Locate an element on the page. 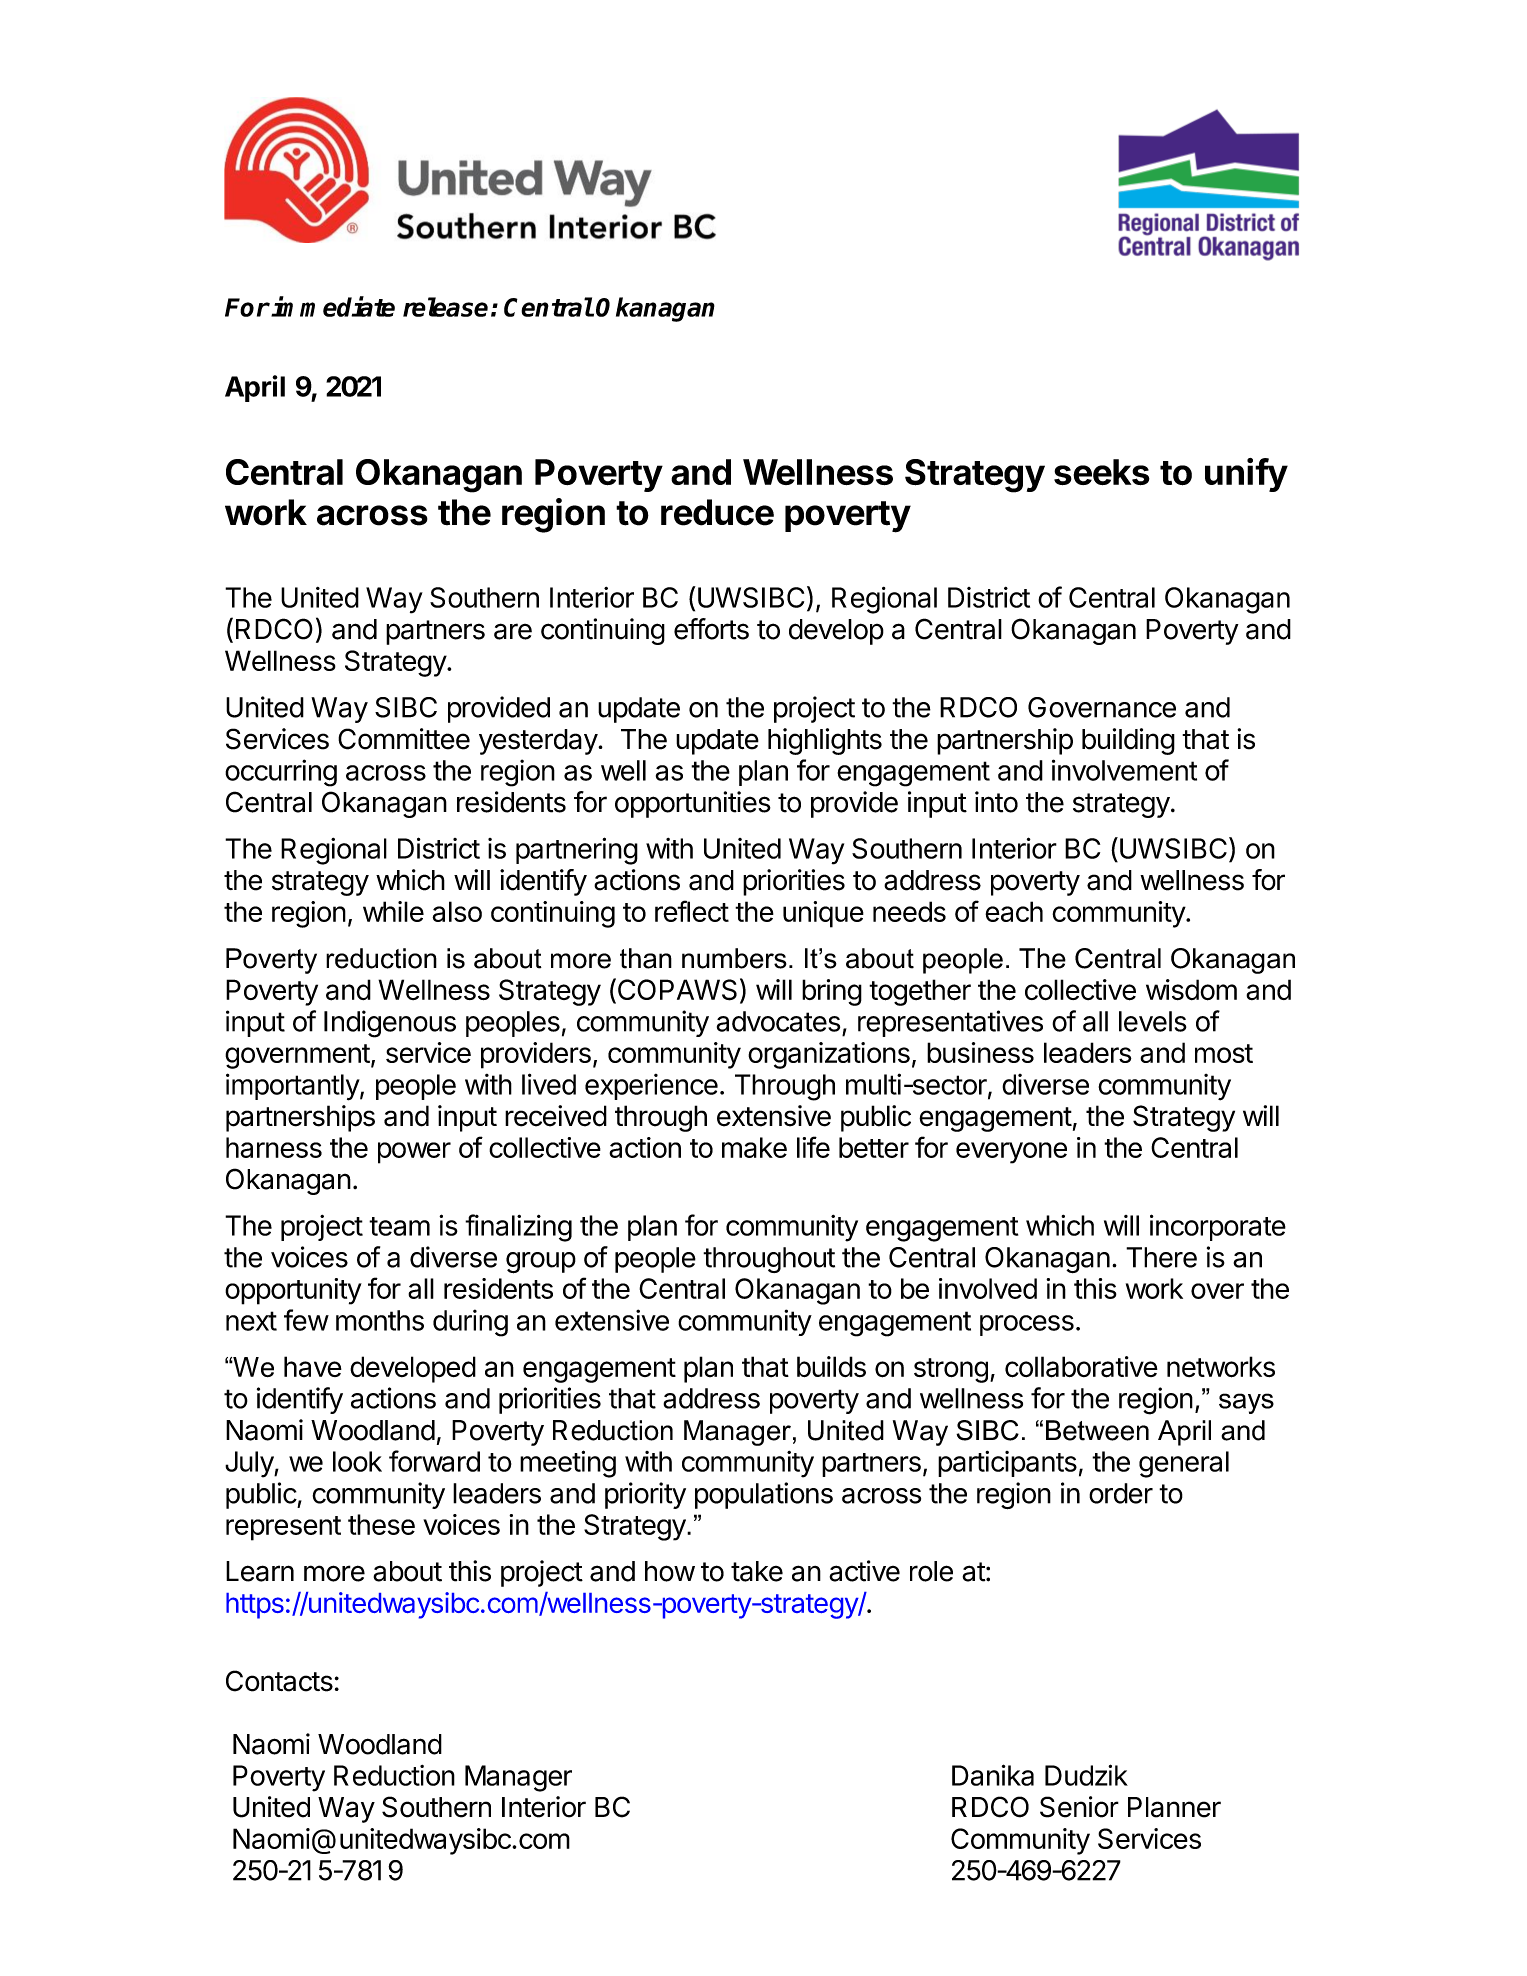 The image size is (1527, 1976). Indigenous is located at coordinates (390, 1024).
